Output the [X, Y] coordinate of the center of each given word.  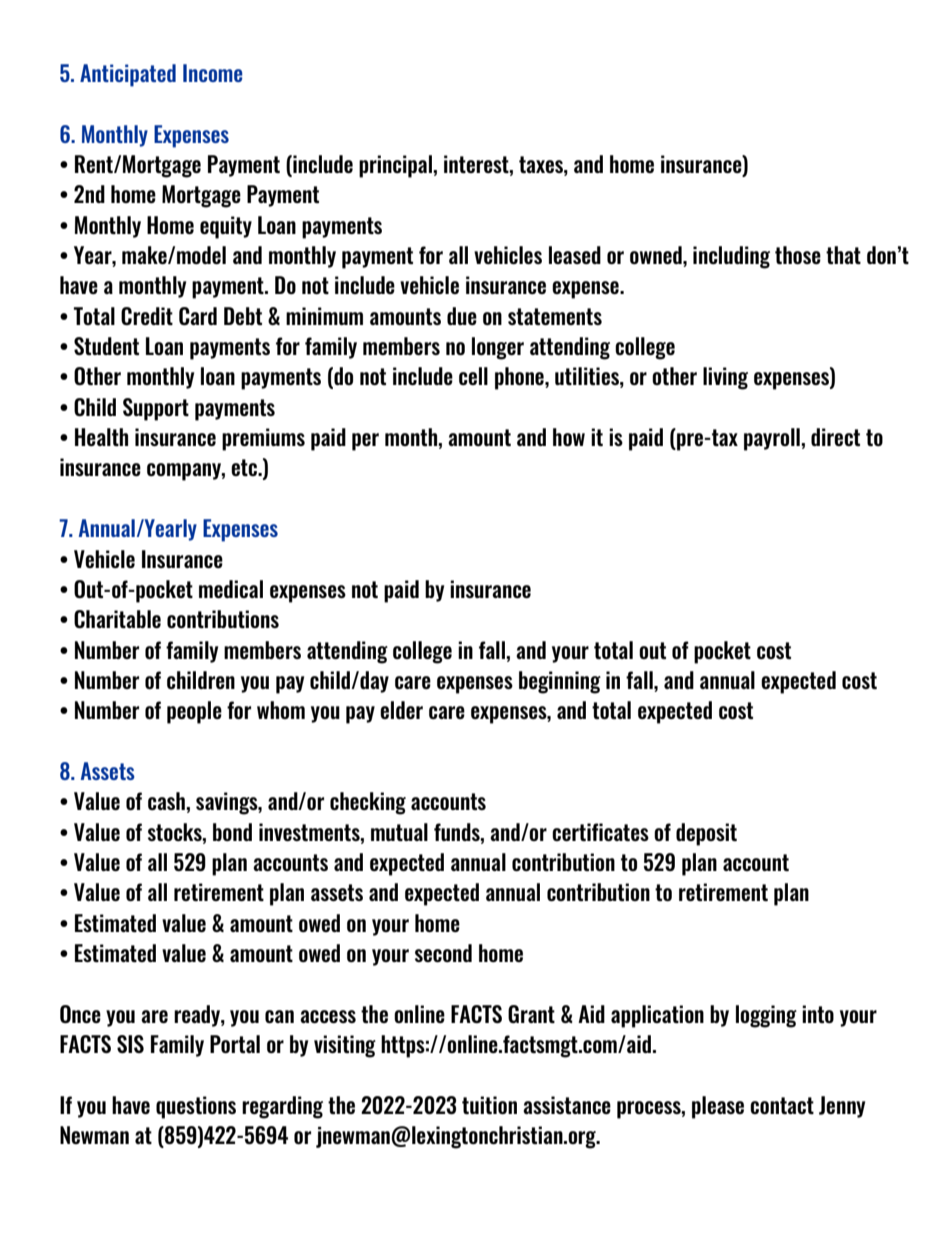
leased [575, 255]
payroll [773, 439]
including [731, 257]
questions [196, 1107]
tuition [489, 1105]
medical [231, 589]
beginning [560, 682]
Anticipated [128, 75]
